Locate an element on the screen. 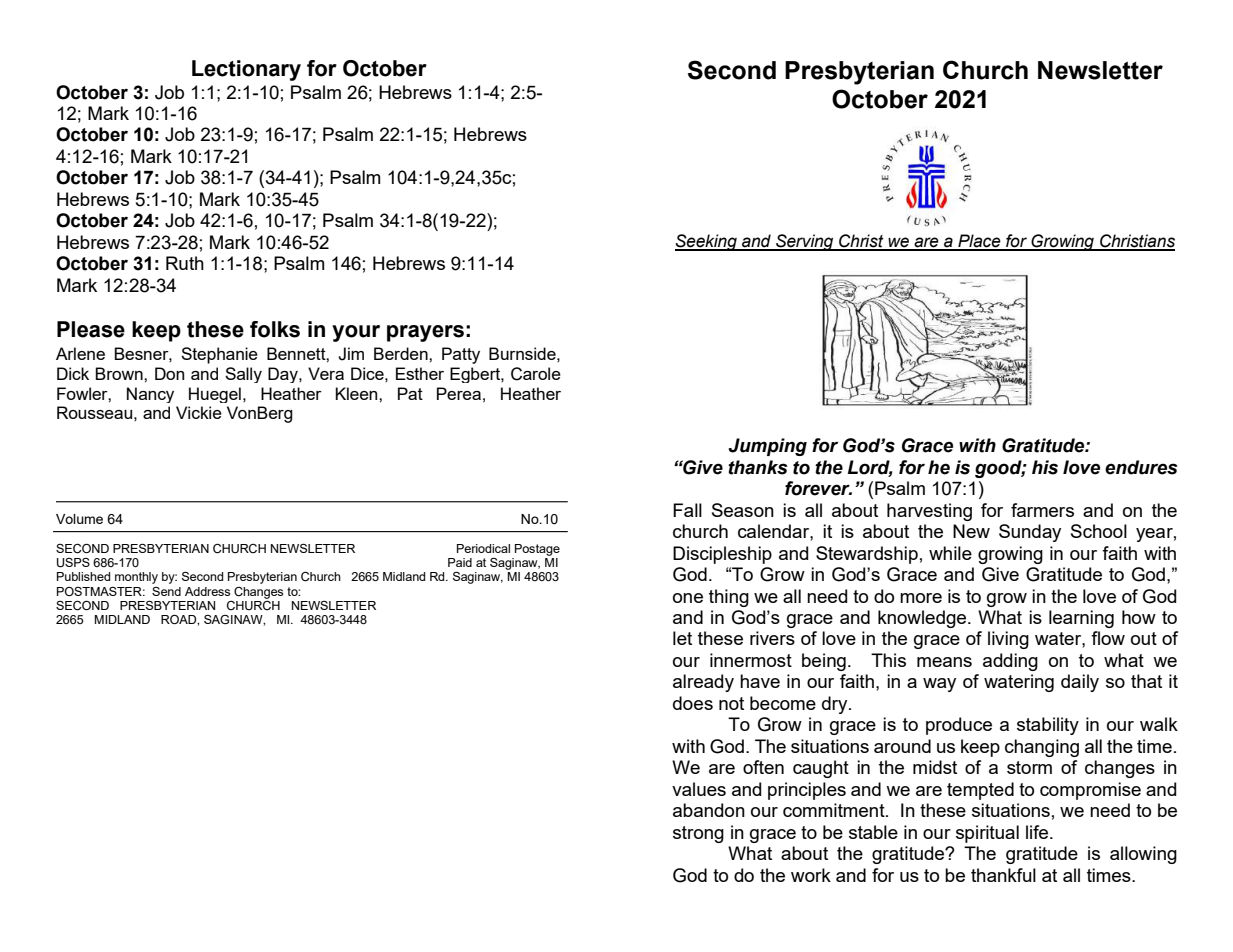 The image size is (1233, 952). life is located at coordinates (1038, 832).
